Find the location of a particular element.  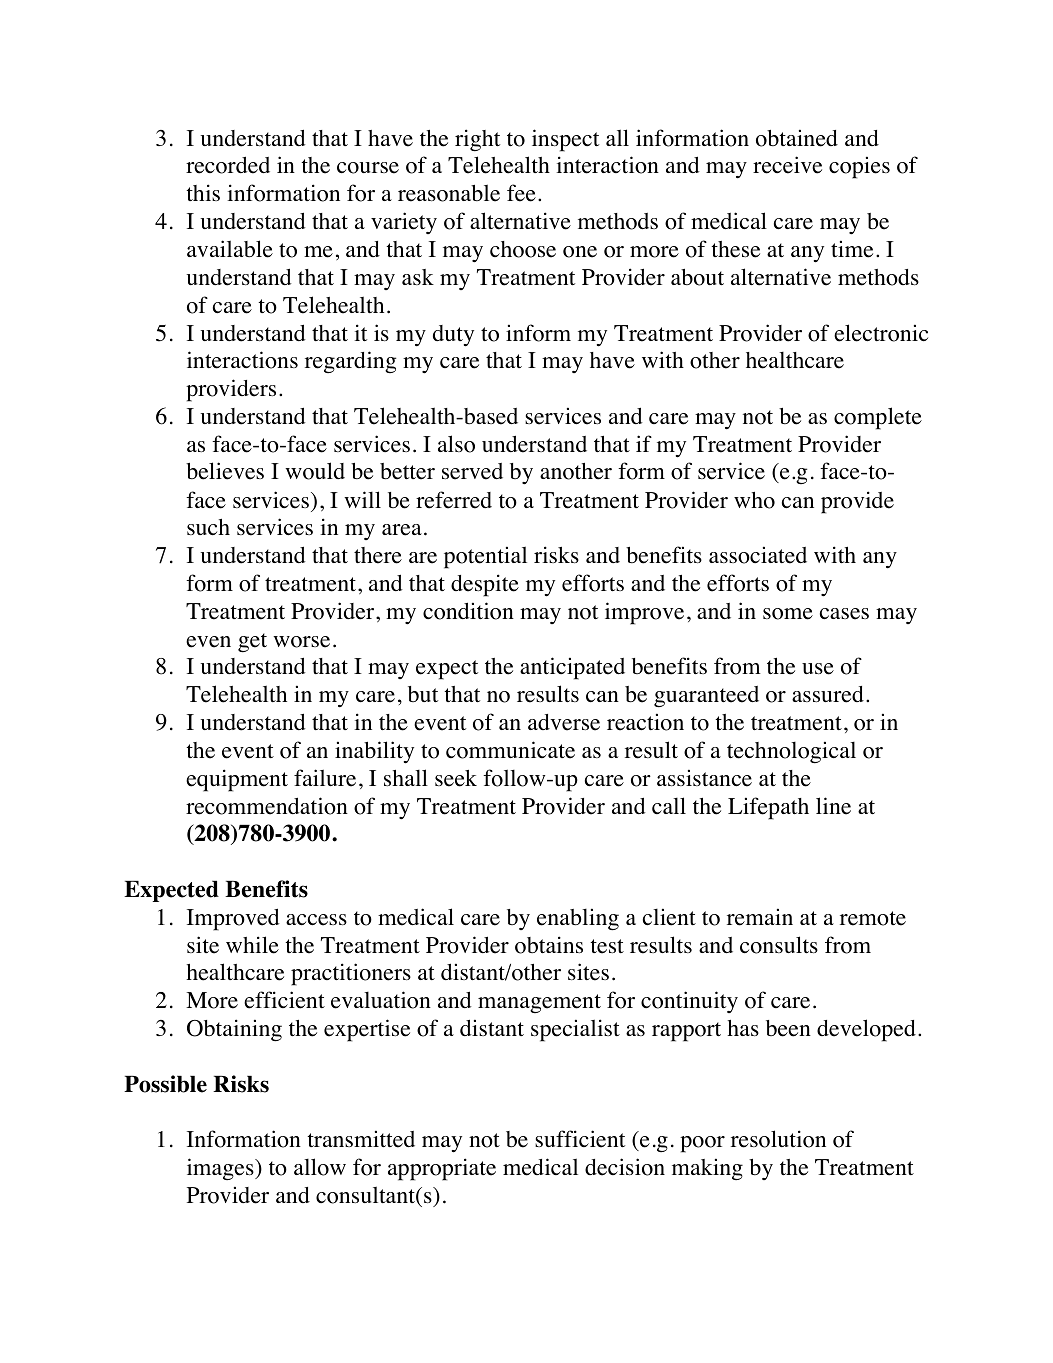

get is located at coordinates (252, 643).
